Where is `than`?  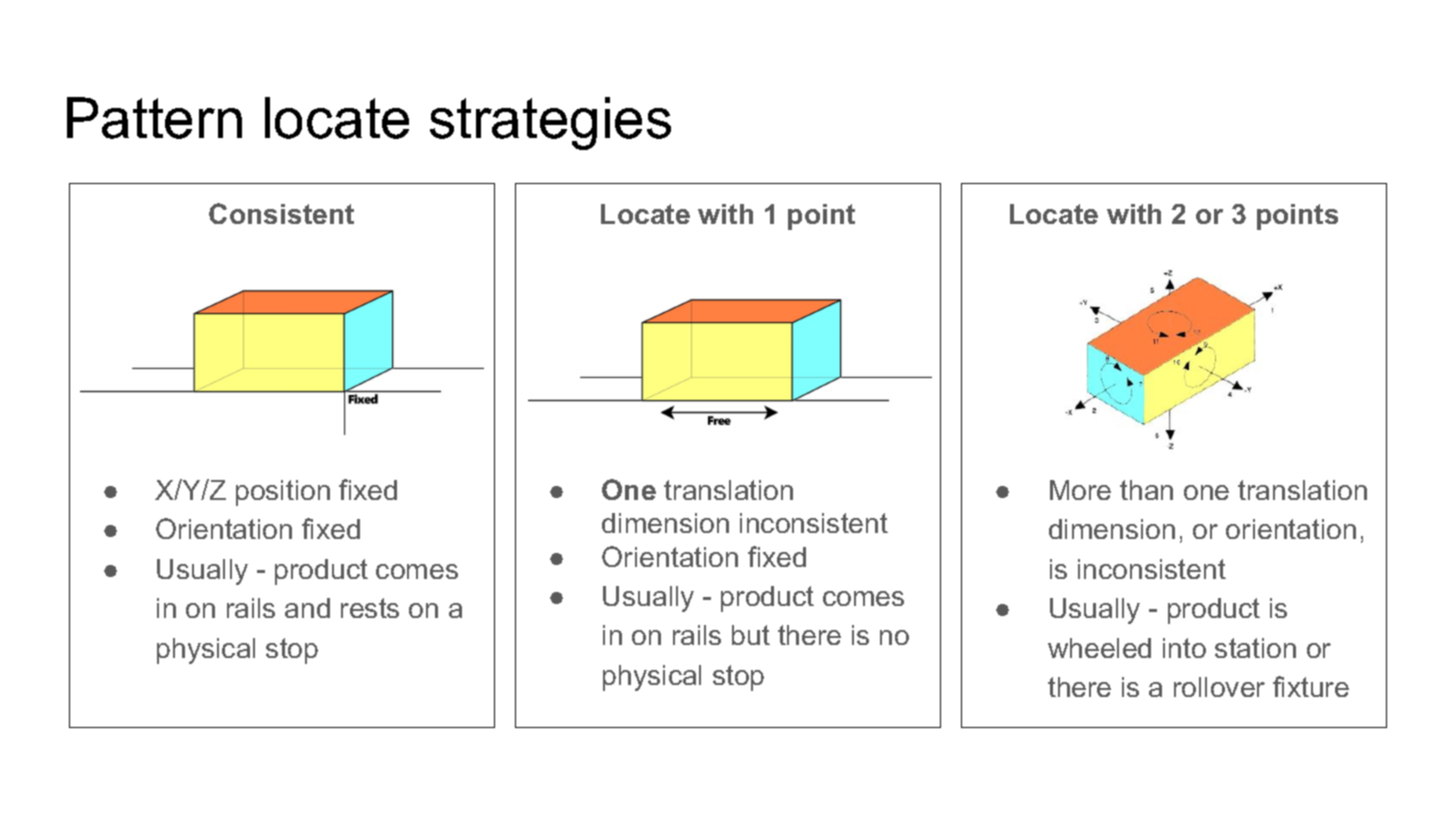
than is located at coordinates (1146, 490).
